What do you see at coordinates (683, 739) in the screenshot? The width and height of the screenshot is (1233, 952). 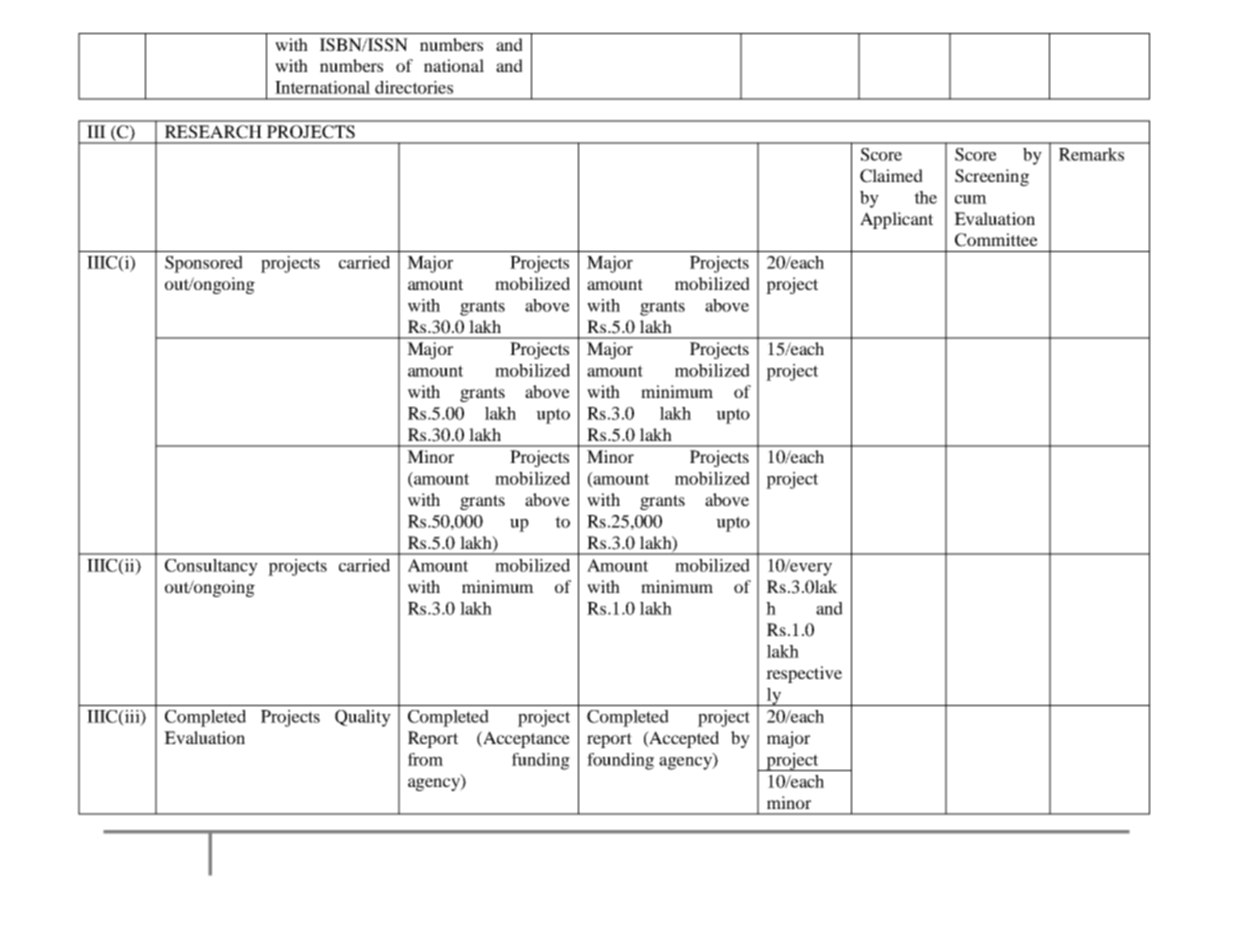 I see `Accepted` at bounding box center [683, 739].
